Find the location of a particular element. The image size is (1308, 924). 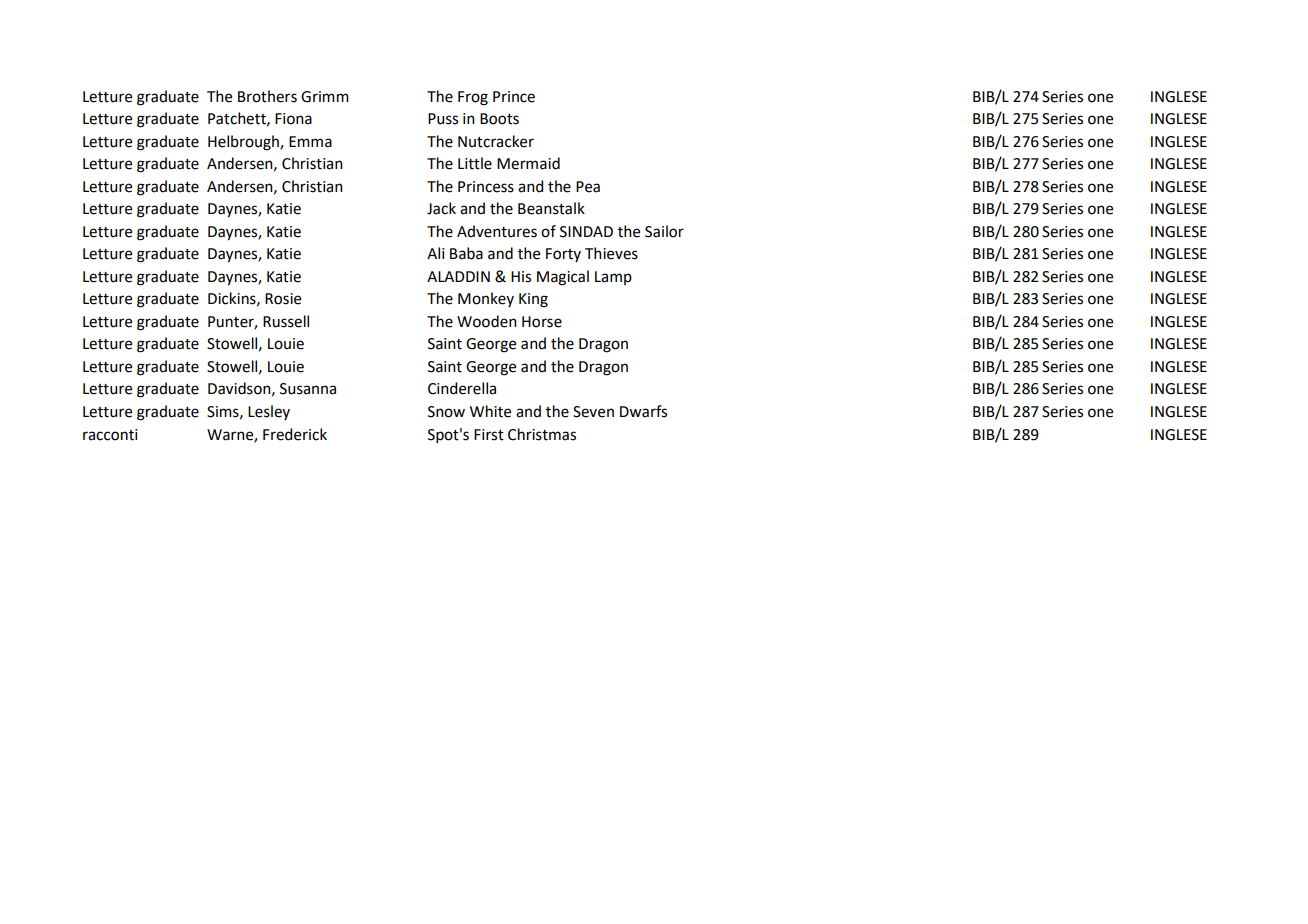

Horse is located at coordinates (542, 322).
